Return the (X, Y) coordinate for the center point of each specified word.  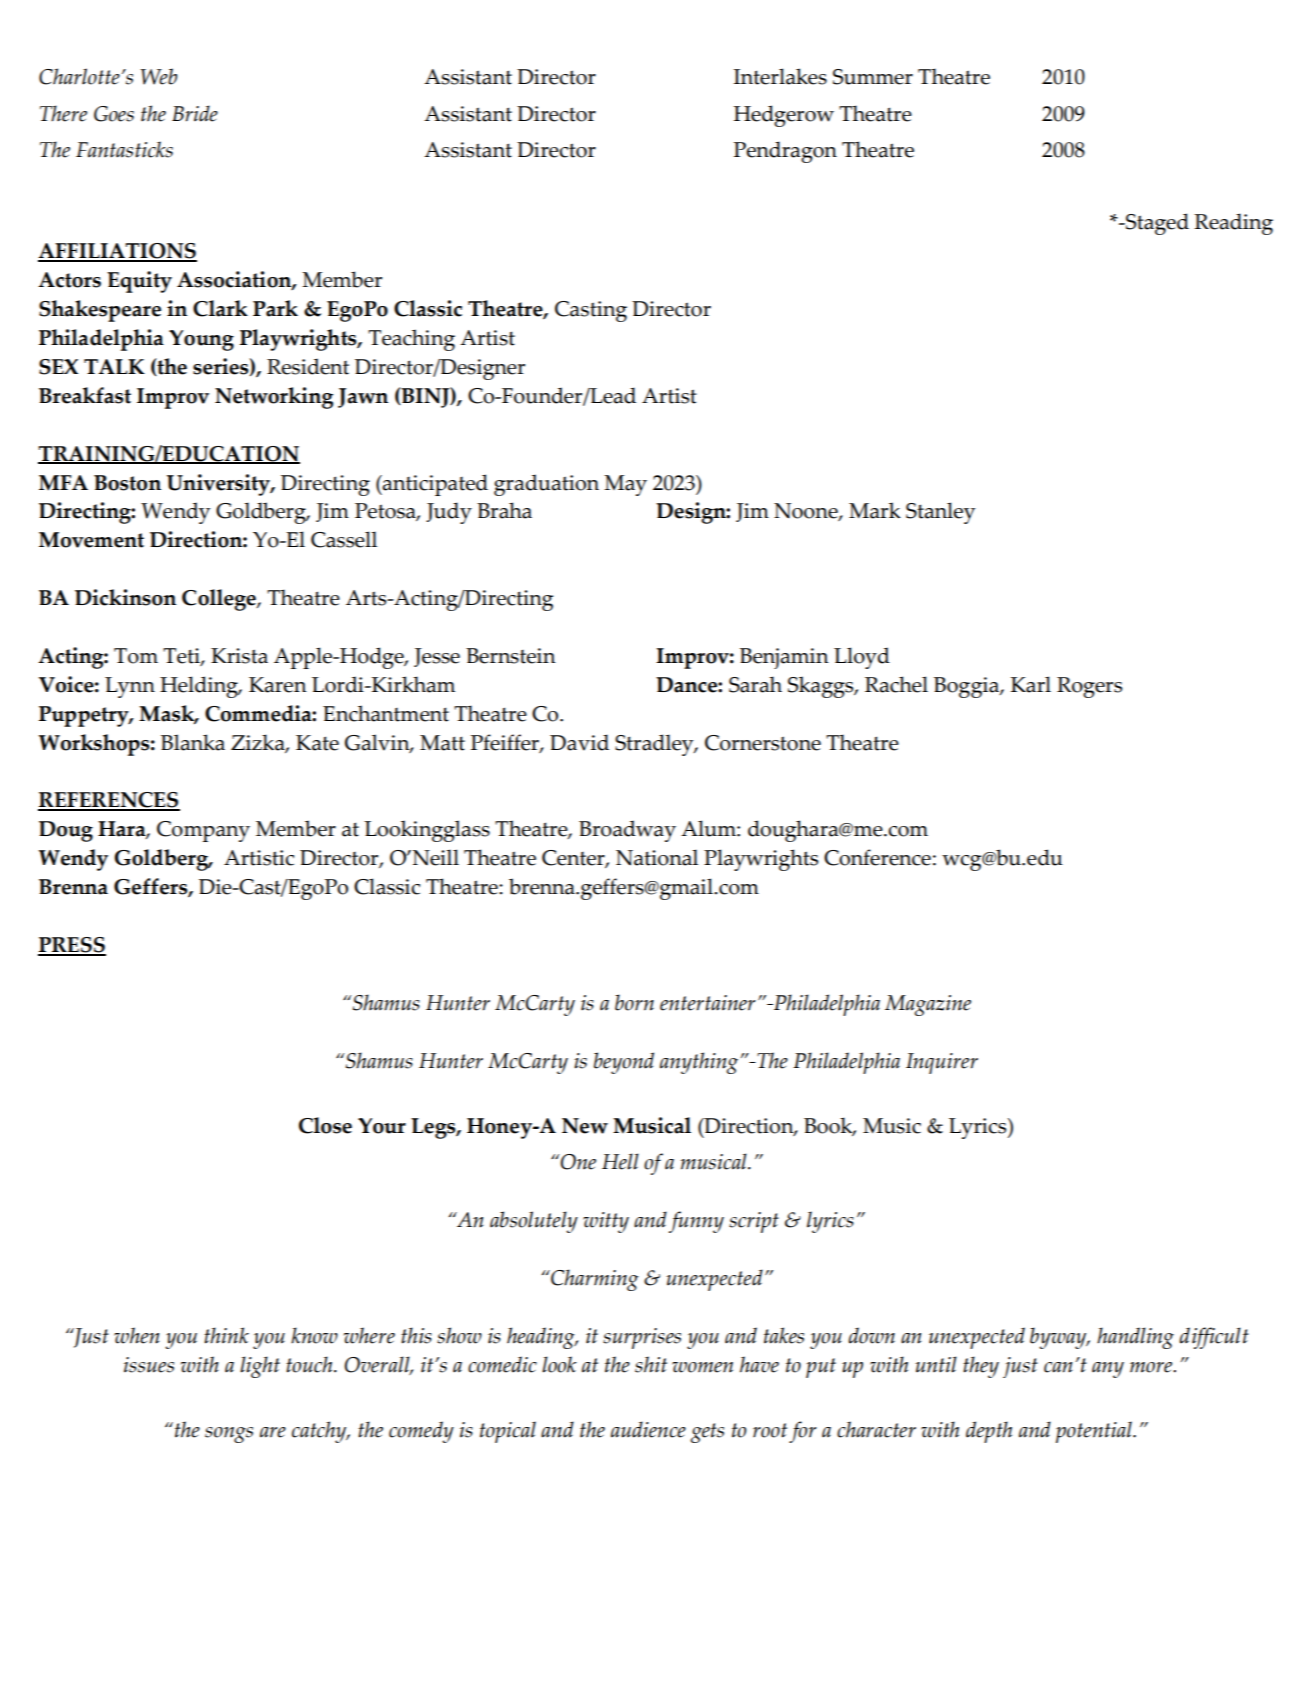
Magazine (928, 1005)
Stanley (940, 513)
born (634, 1002)
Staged (1156, 224)
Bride (195, 113)
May (625, 485)
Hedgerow (784, 116)
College (220, 600)
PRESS (72, 946)
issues (149, 1365)
